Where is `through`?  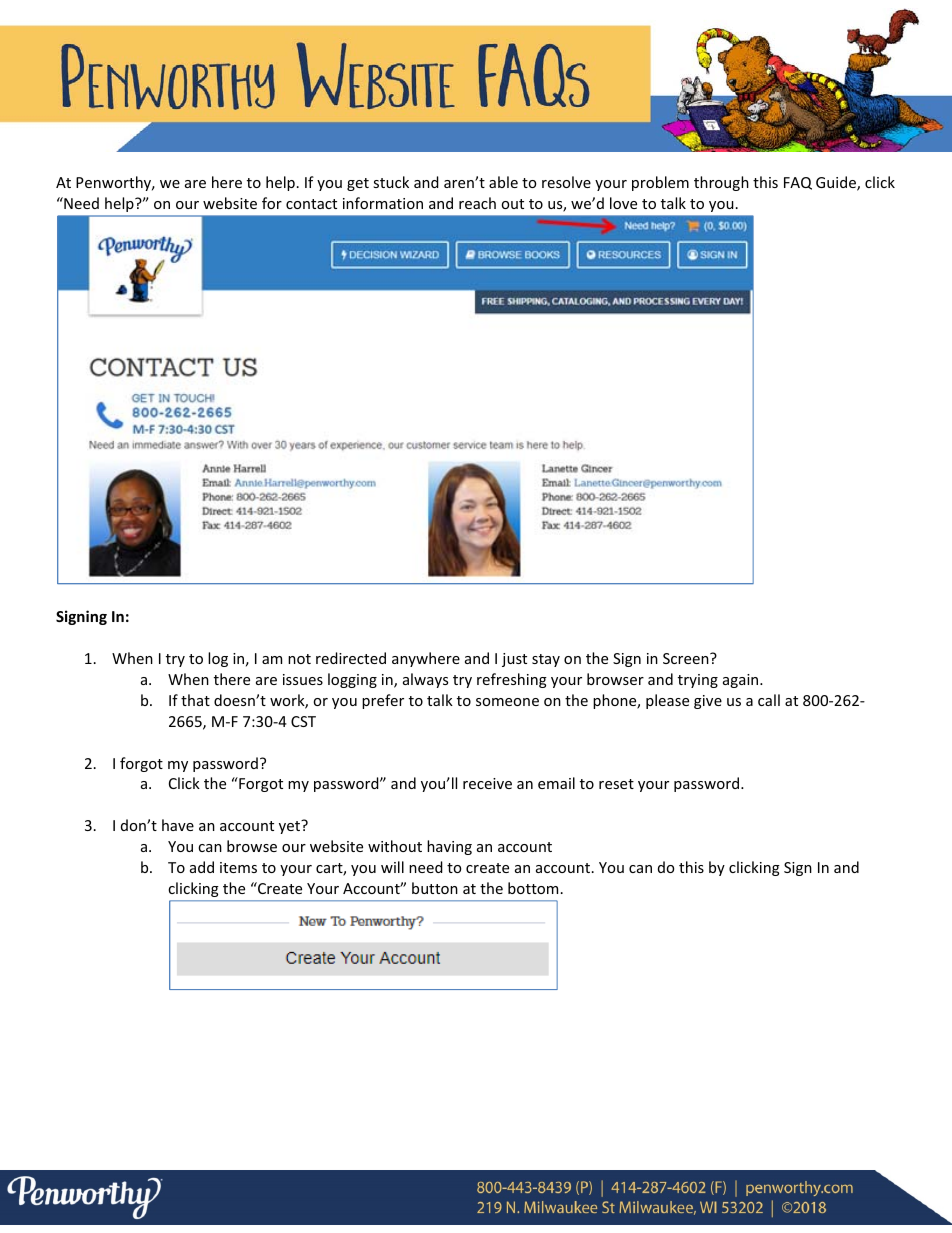 through is located at coordinates (721, 183).
